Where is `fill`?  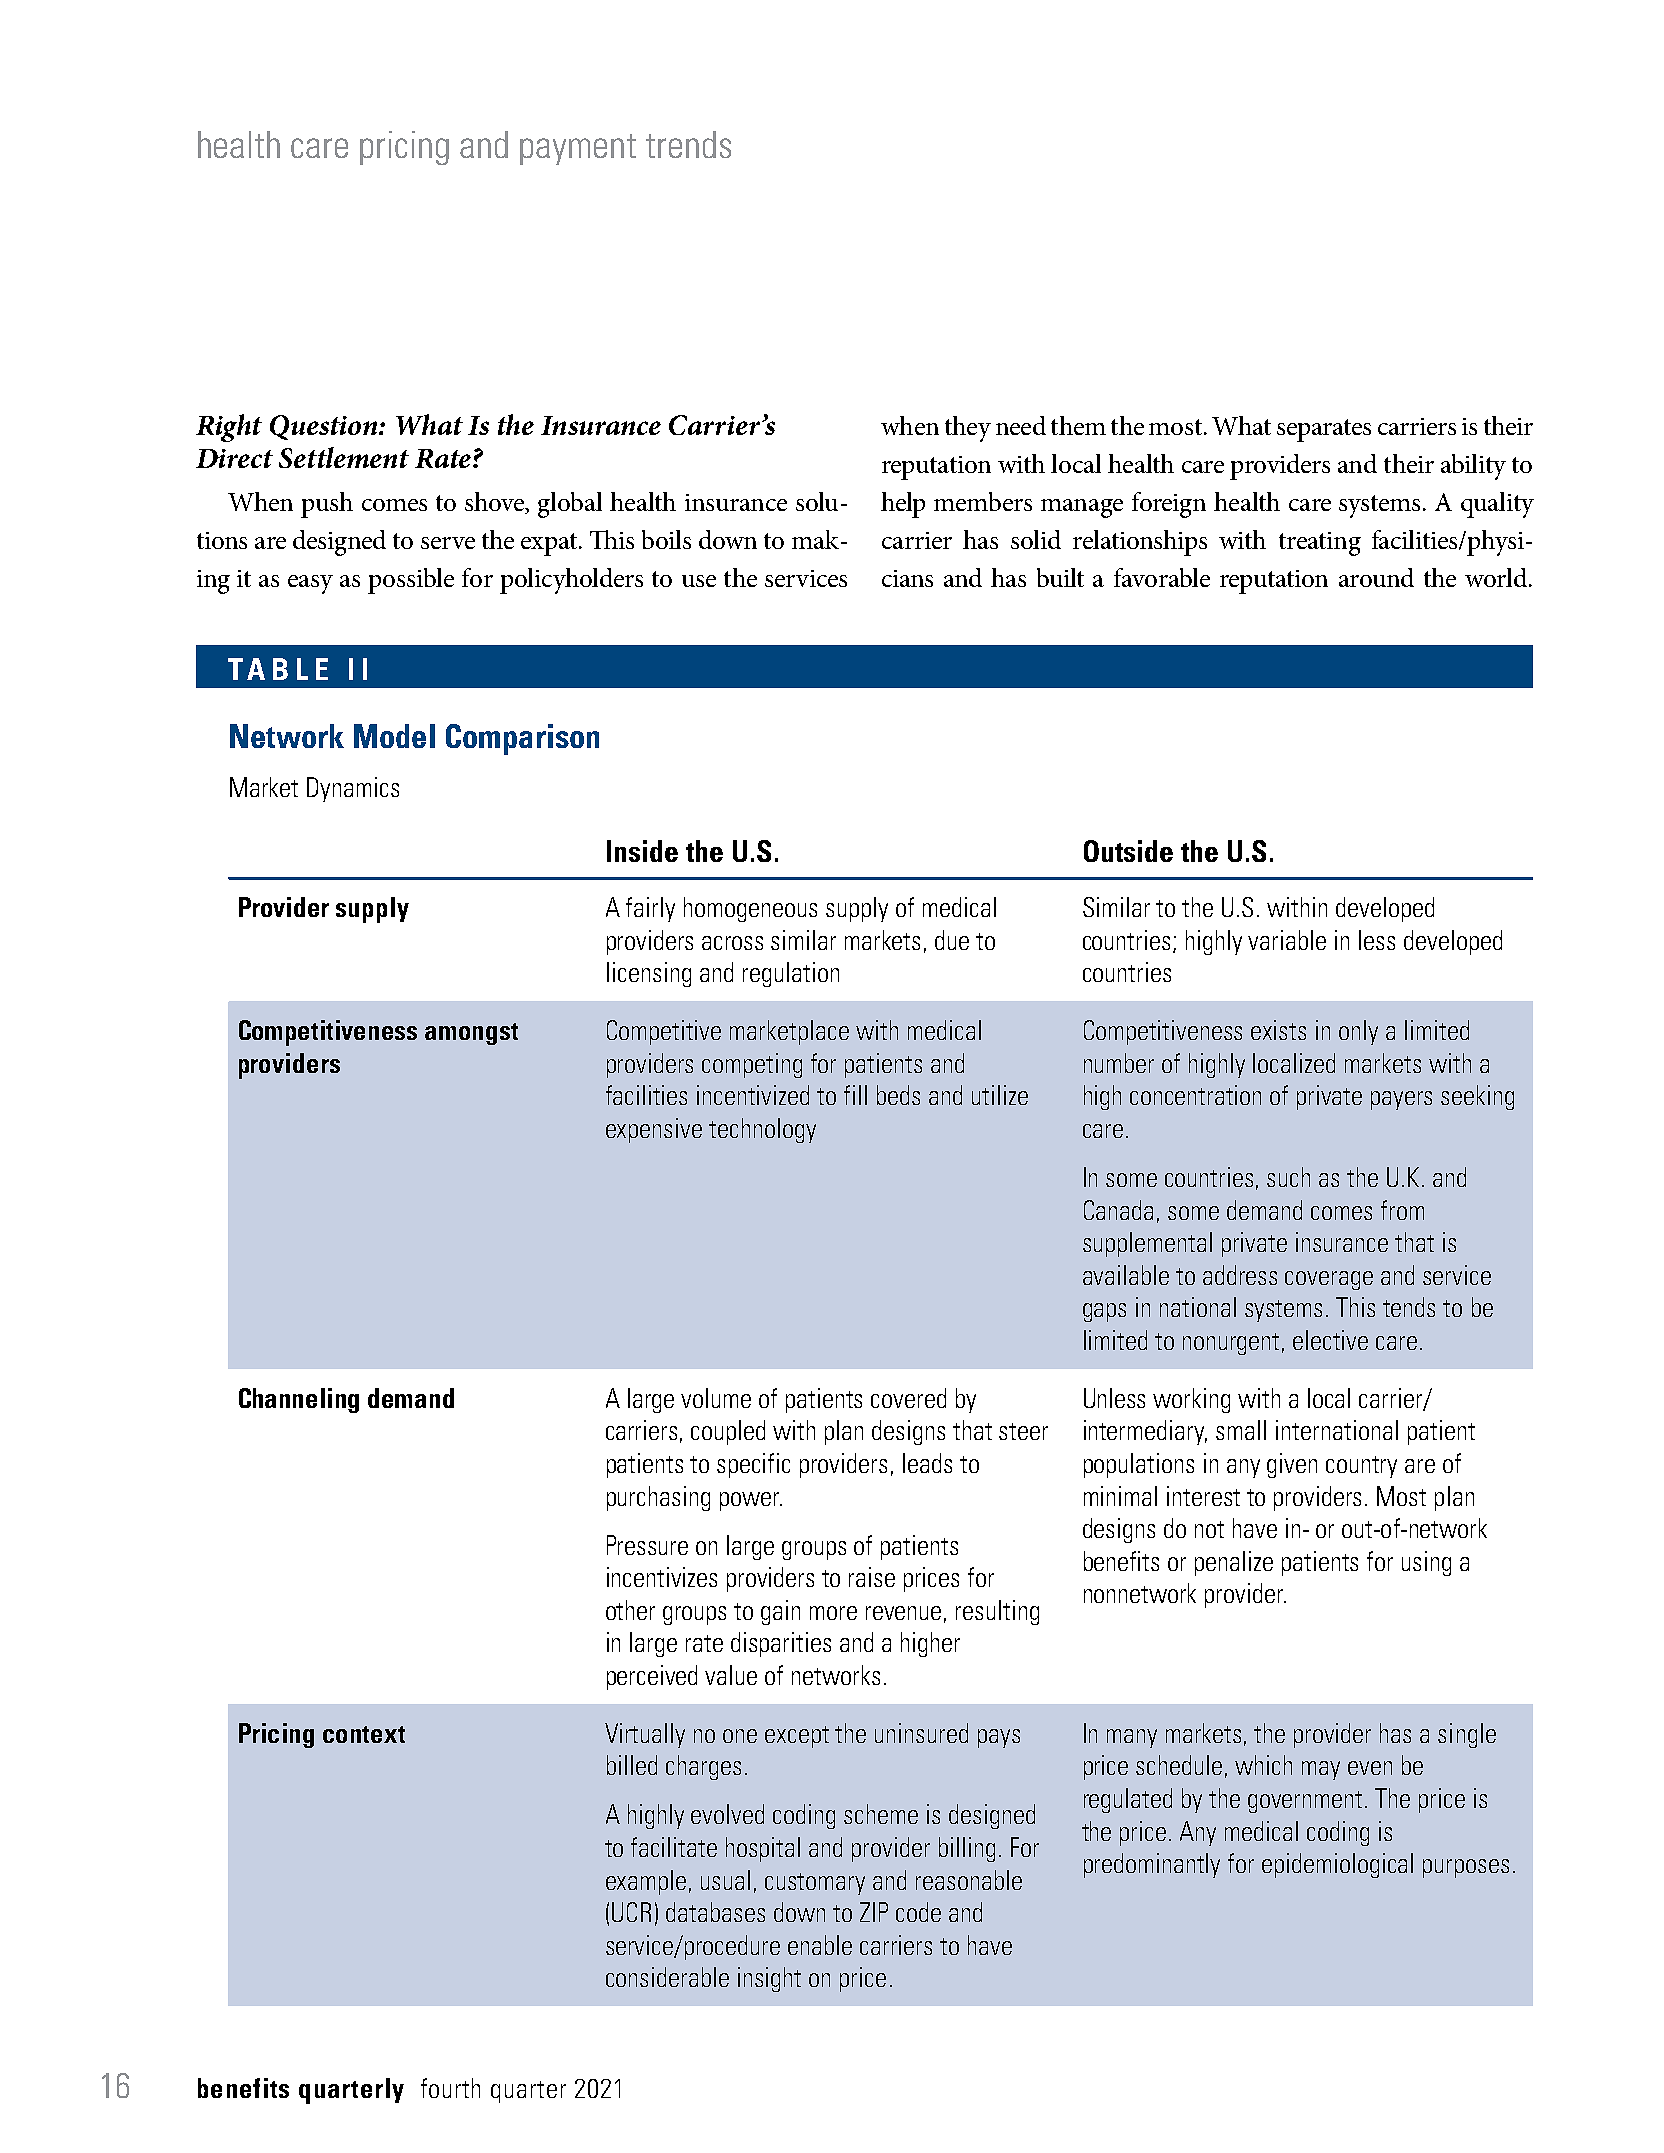 fill is located at coordinates (855, 1095).
